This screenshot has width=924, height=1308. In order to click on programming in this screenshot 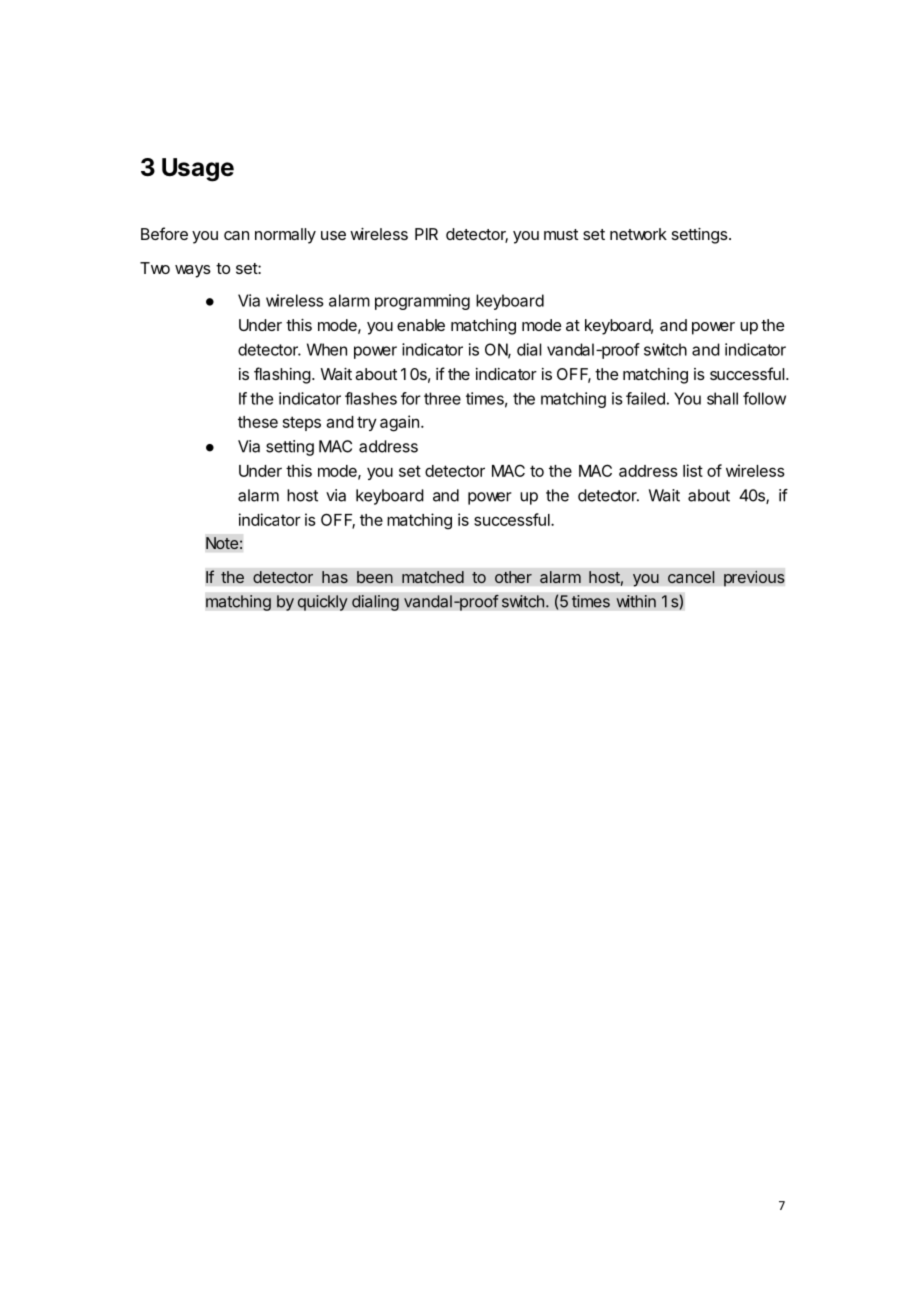, I will do `click(422, 302)`.
